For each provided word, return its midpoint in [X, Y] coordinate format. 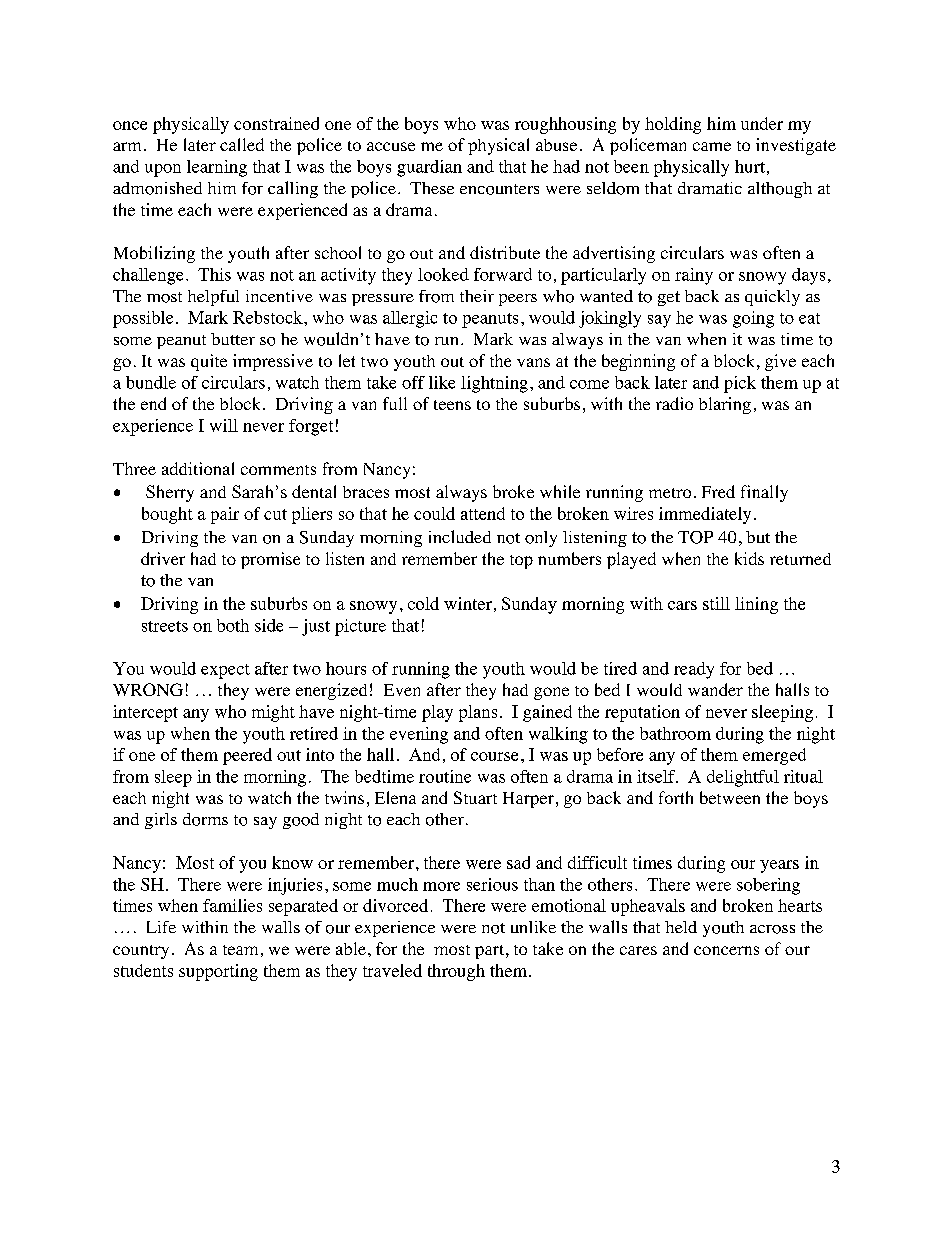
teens [452, 405]
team [240, 950]
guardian [429, 168]
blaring [725, 405]
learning [217, 168]
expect [225, 671]
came [712, 146]
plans [478, 713]
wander [715, 689]
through [456, 972]
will [224, 425]
